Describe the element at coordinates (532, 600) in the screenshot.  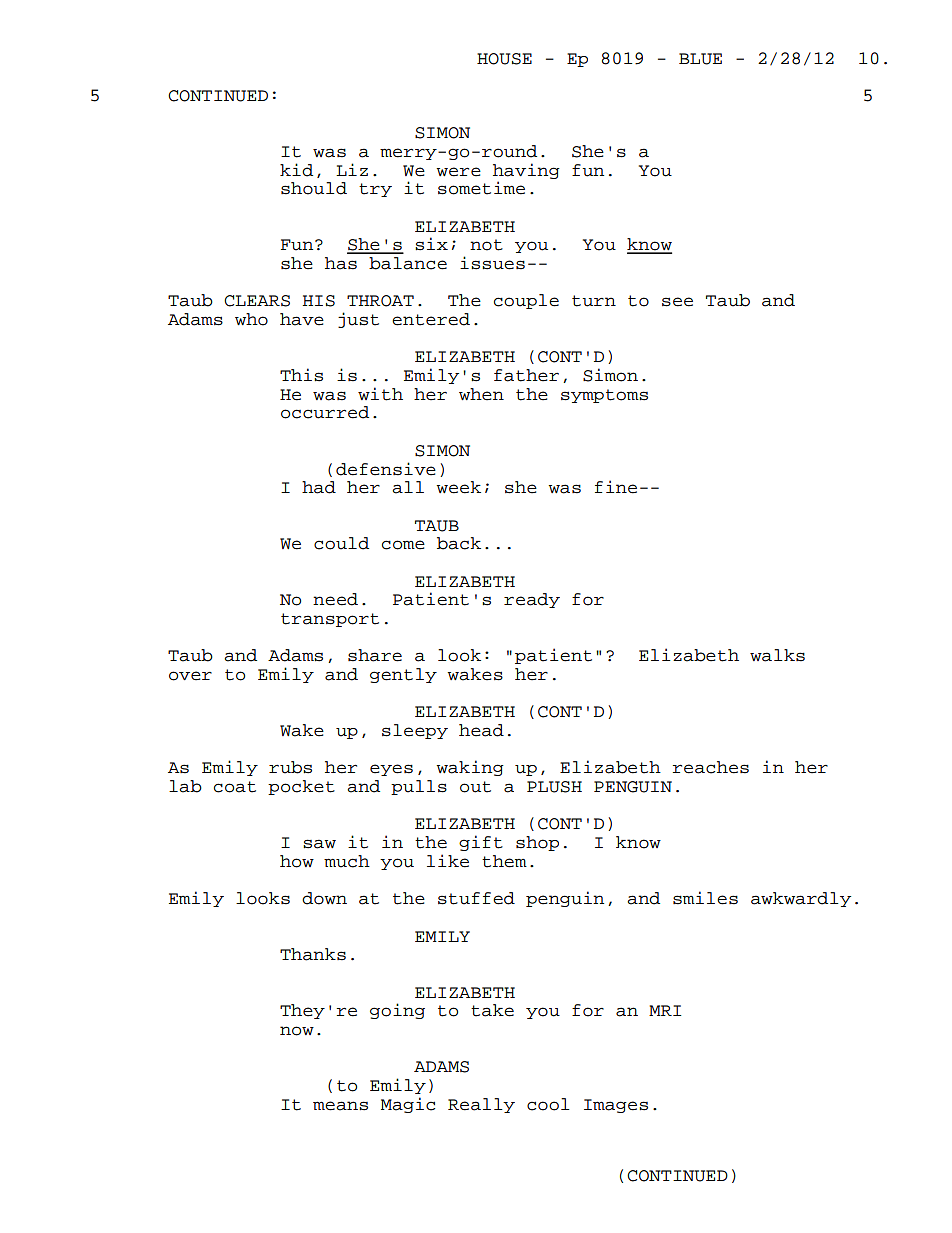
I see `ready` at that location.
